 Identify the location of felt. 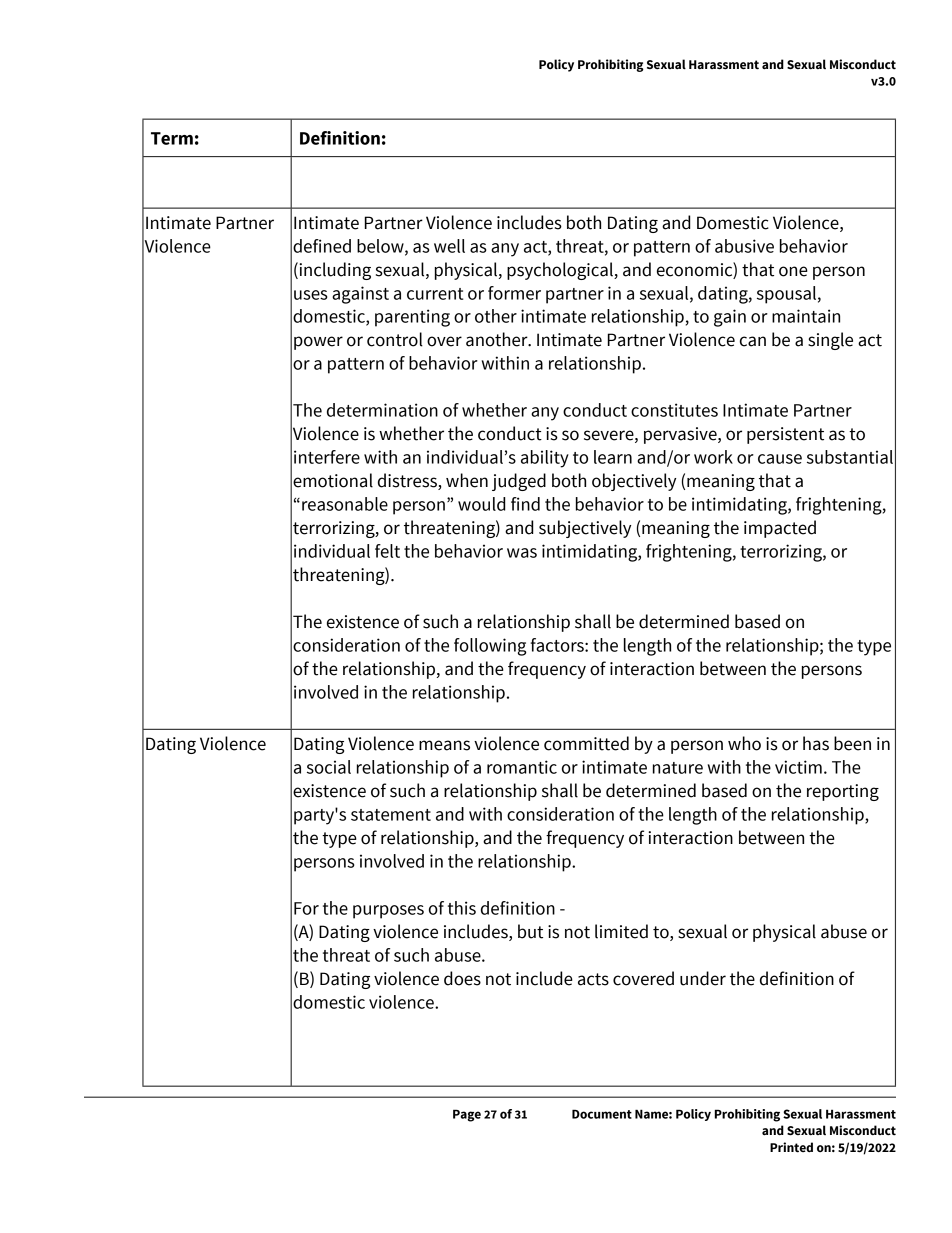
(387, 551).
